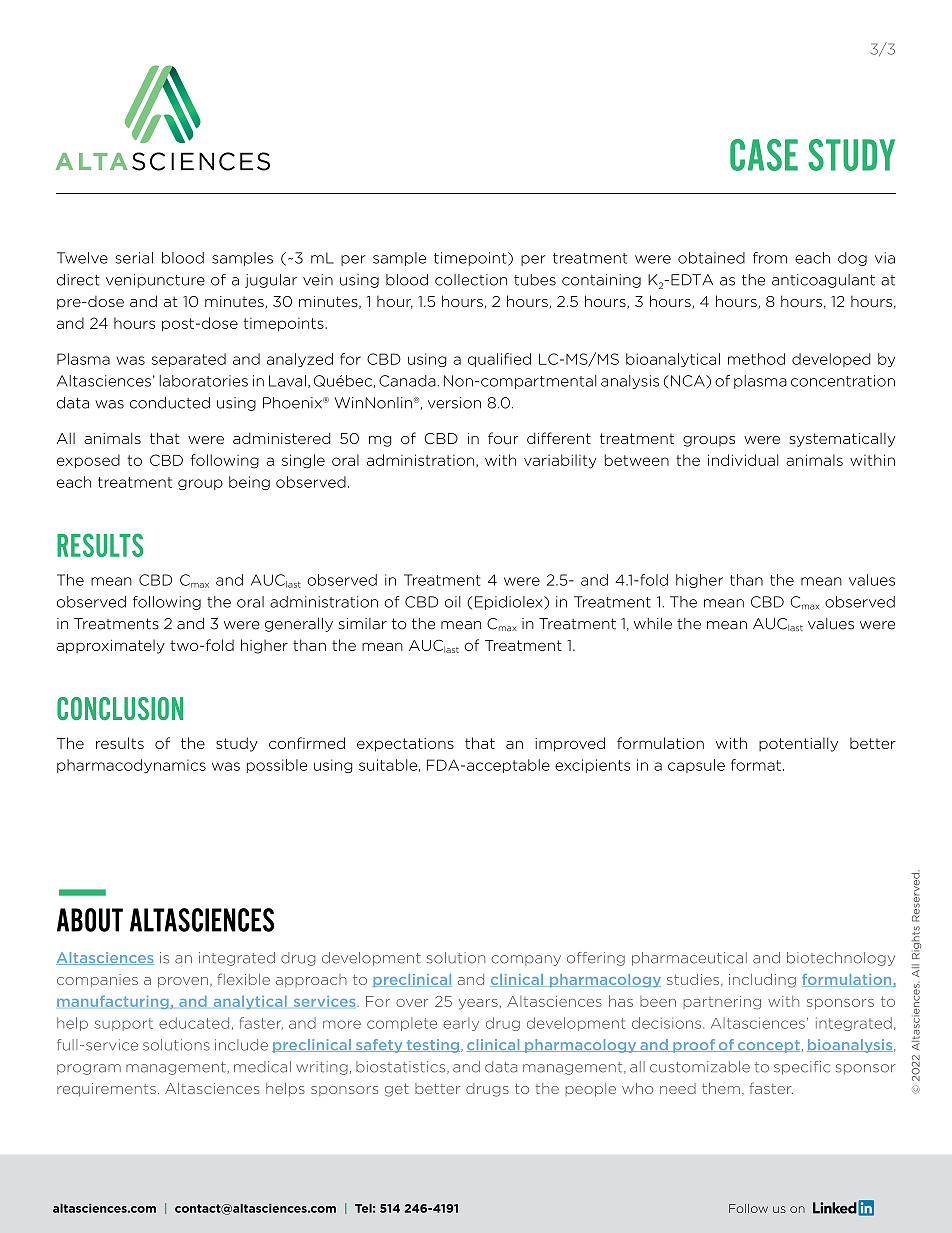  Describe the element at coordinates (249, 483) in the document. I see `being` at that location.
